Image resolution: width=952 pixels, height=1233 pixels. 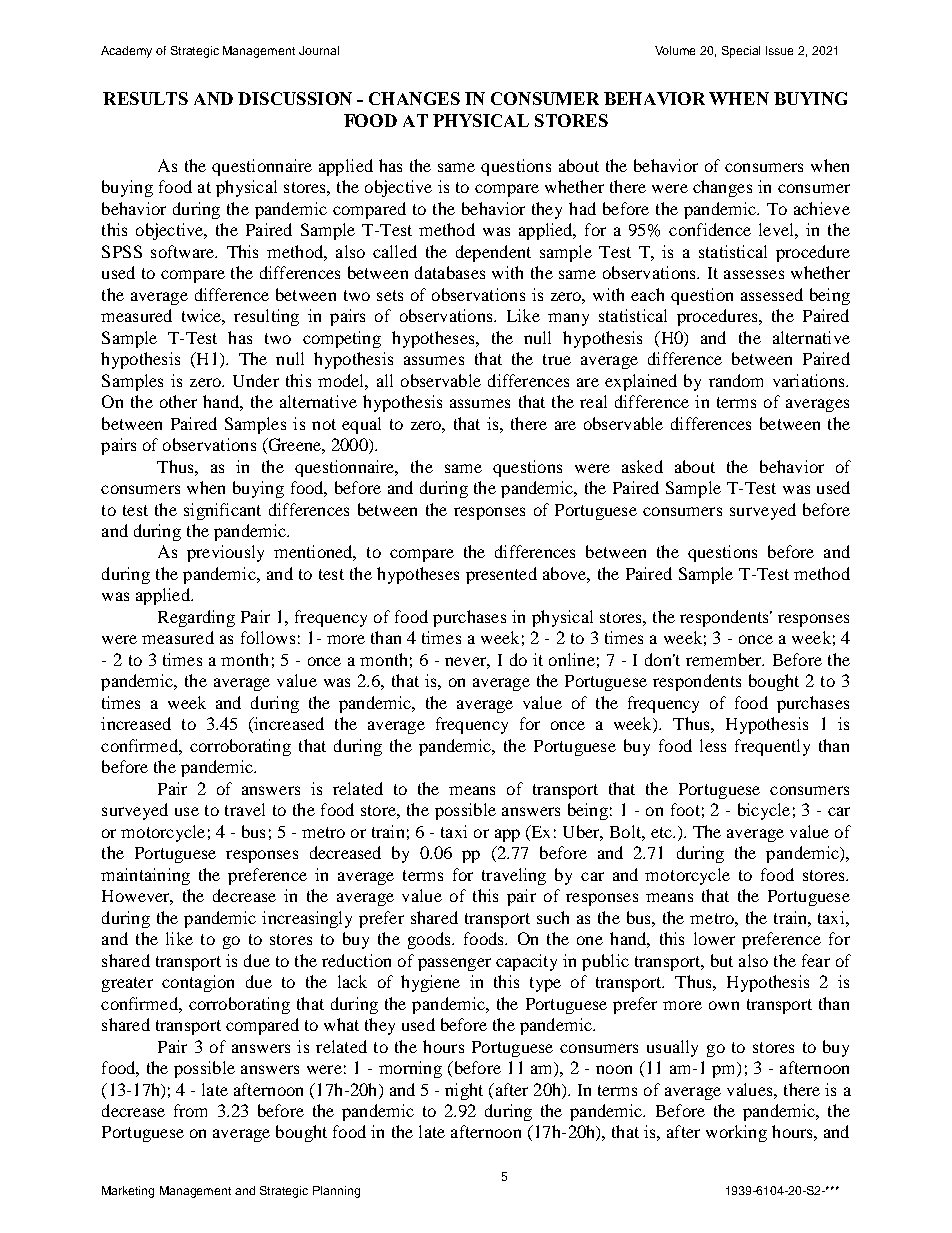 I want to click on Special, so click(x=741, y=52).
